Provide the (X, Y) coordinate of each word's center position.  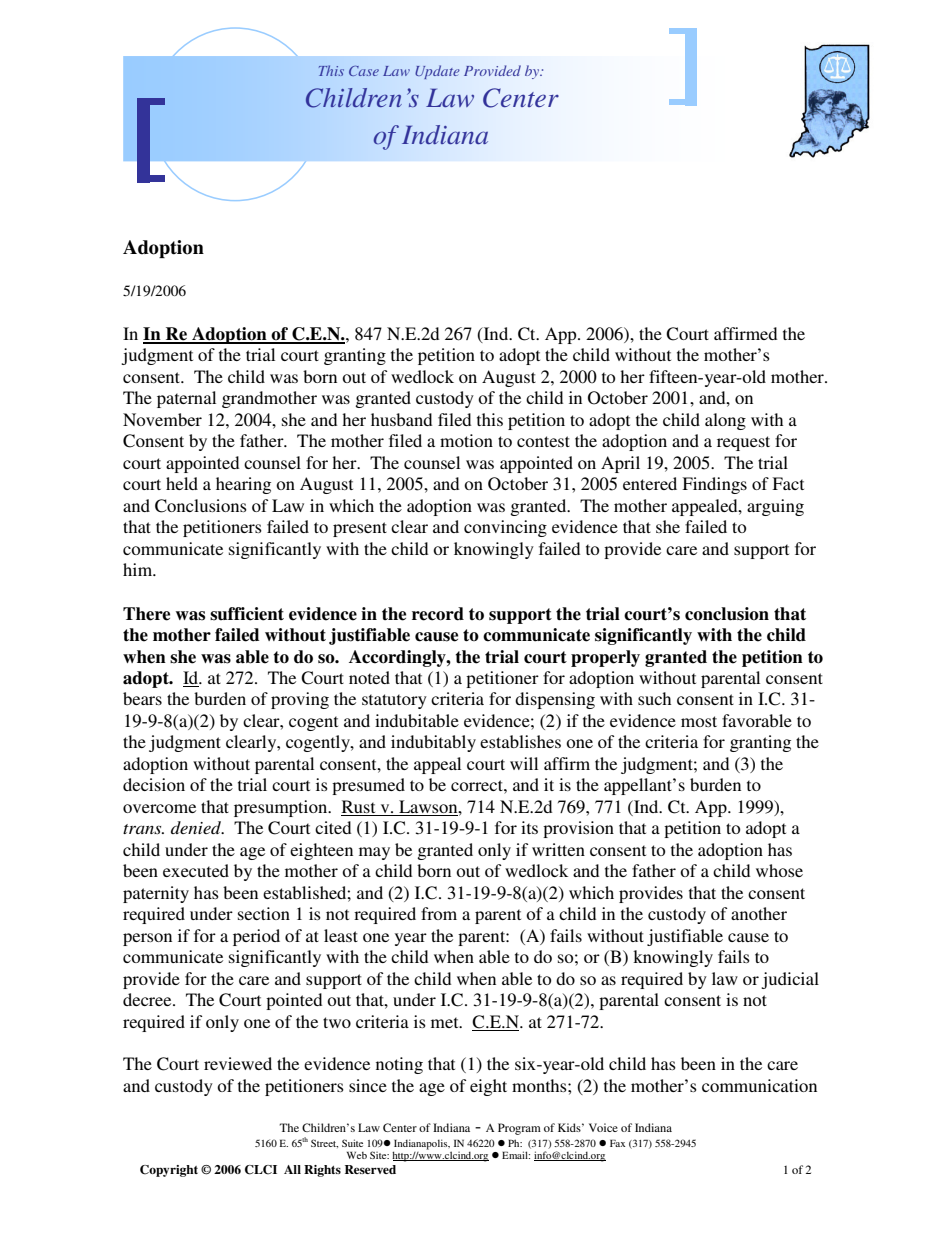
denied (197, 827)
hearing (243, 485)
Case (364, 71)
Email (516, 1155)
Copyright (169, 1171)
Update (437, 72)
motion (466, 440)
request (743, 443)
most (699, 721)
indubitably (433, 743)
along (725, 421)
